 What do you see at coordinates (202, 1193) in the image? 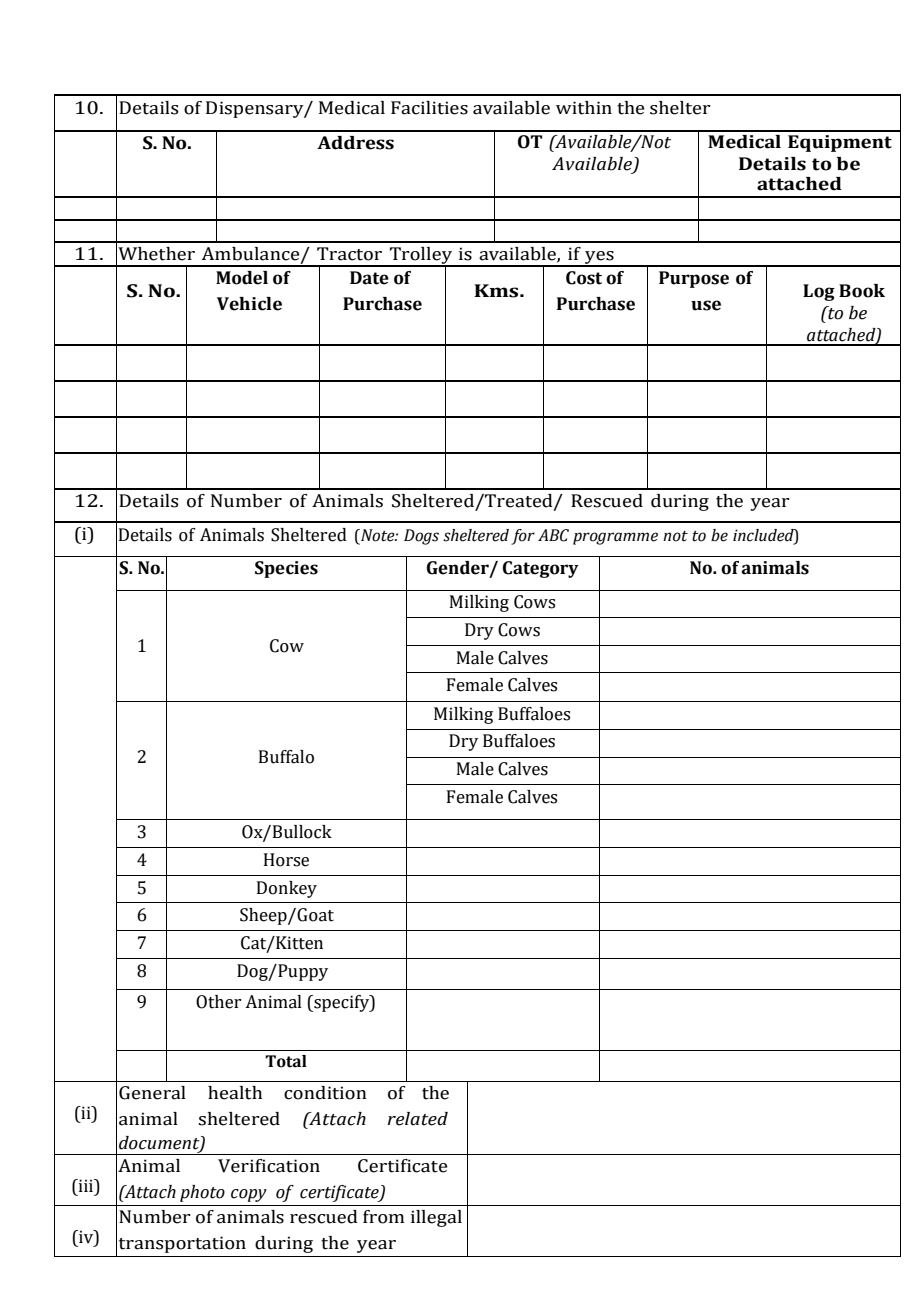
I see `photo` at bounding box center [202, 1193].
